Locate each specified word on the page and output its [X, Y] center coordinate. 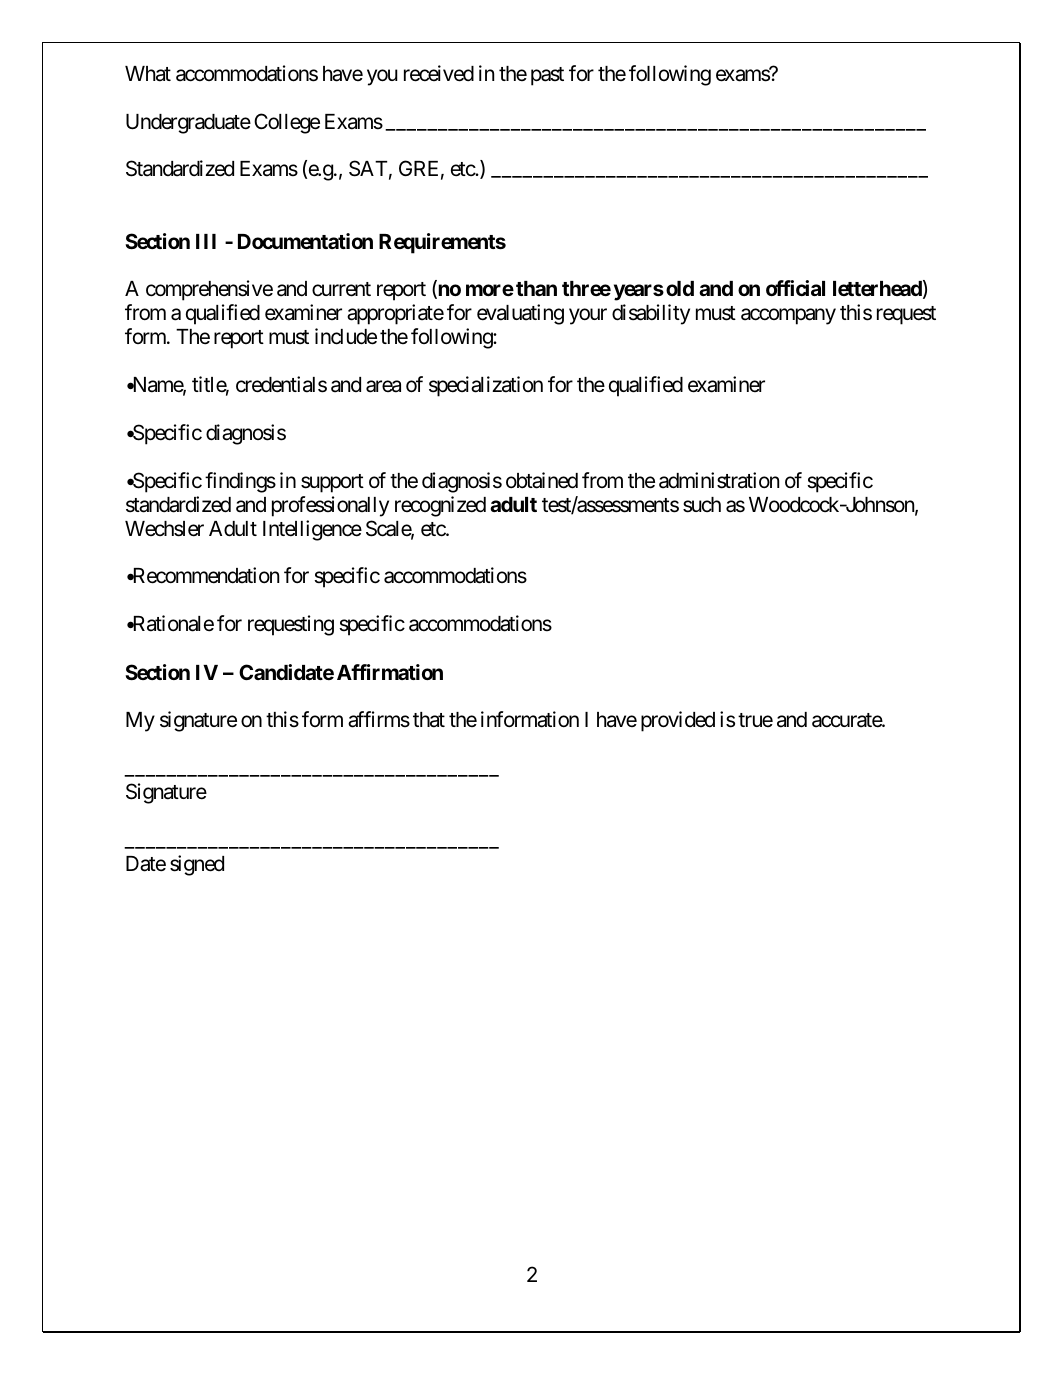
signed [197, 865]
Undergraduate [188, 124]
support [332, 483]
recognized [440, 506]
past [547, 76]
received [439, 73]
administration [719, 480]
